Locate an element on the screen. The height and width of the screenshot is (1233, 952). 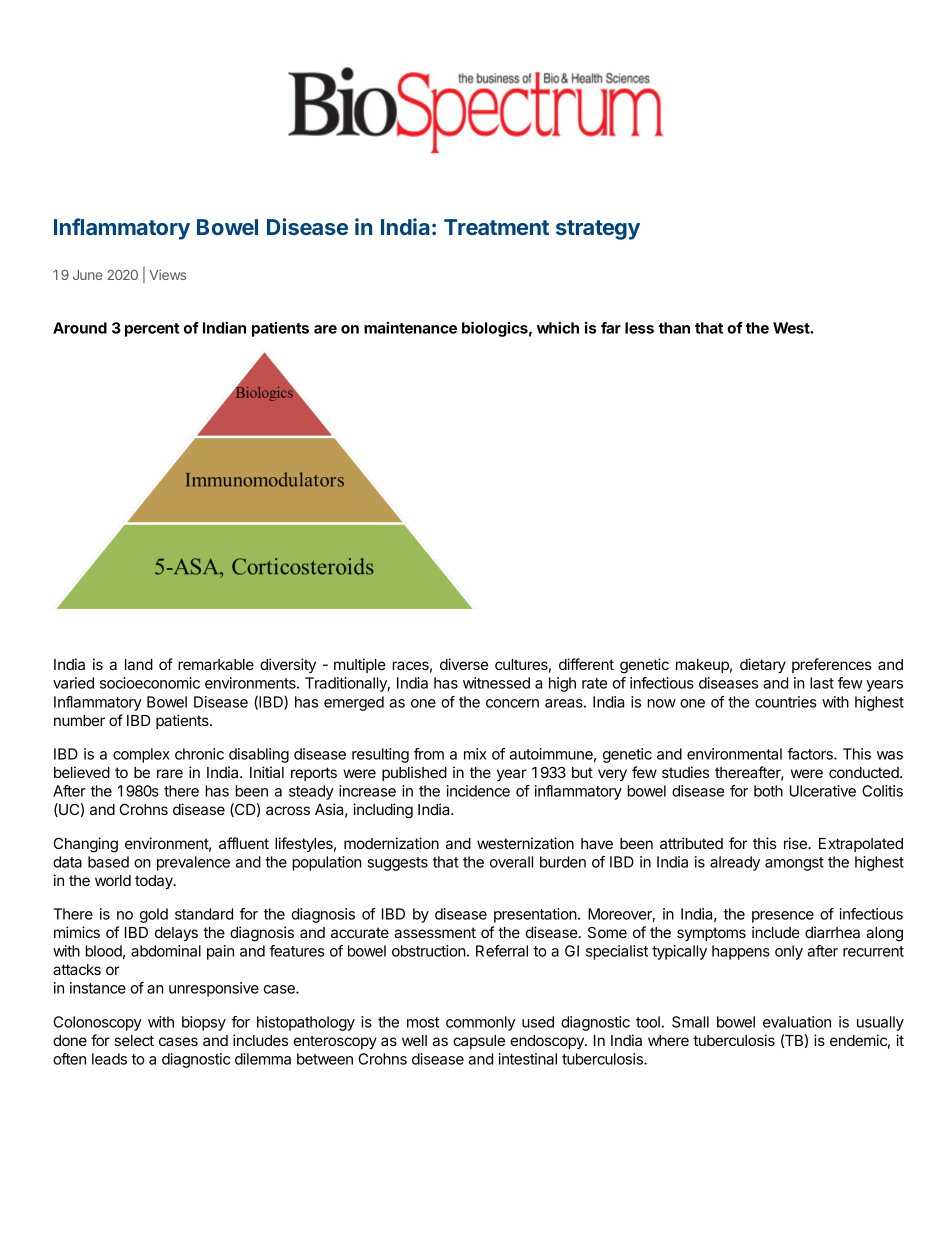
diverse is located at coordinates (464, 664).
